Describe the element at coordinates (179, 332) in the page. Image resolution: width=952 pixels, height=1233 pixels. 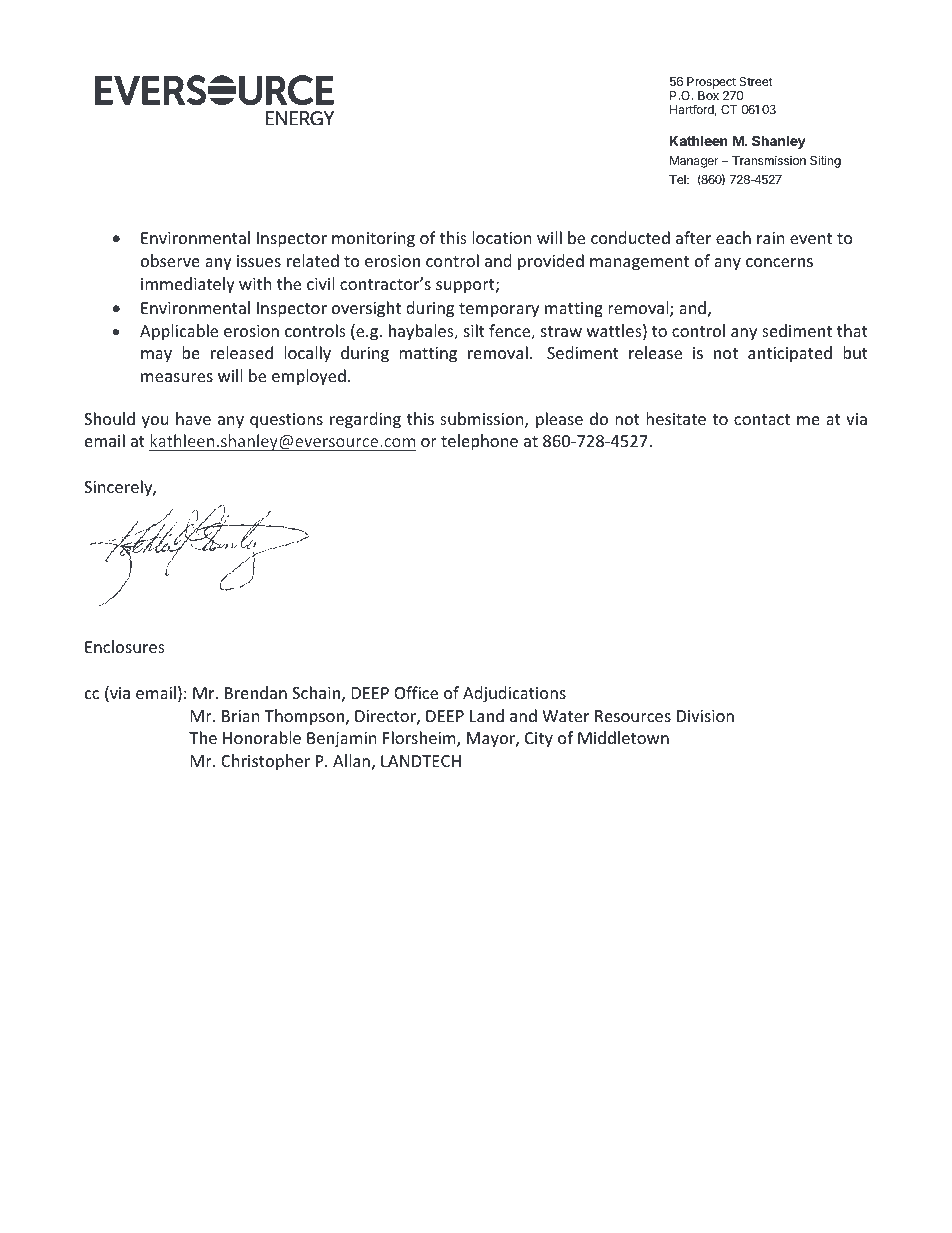
I see `Applicable` at that location.
